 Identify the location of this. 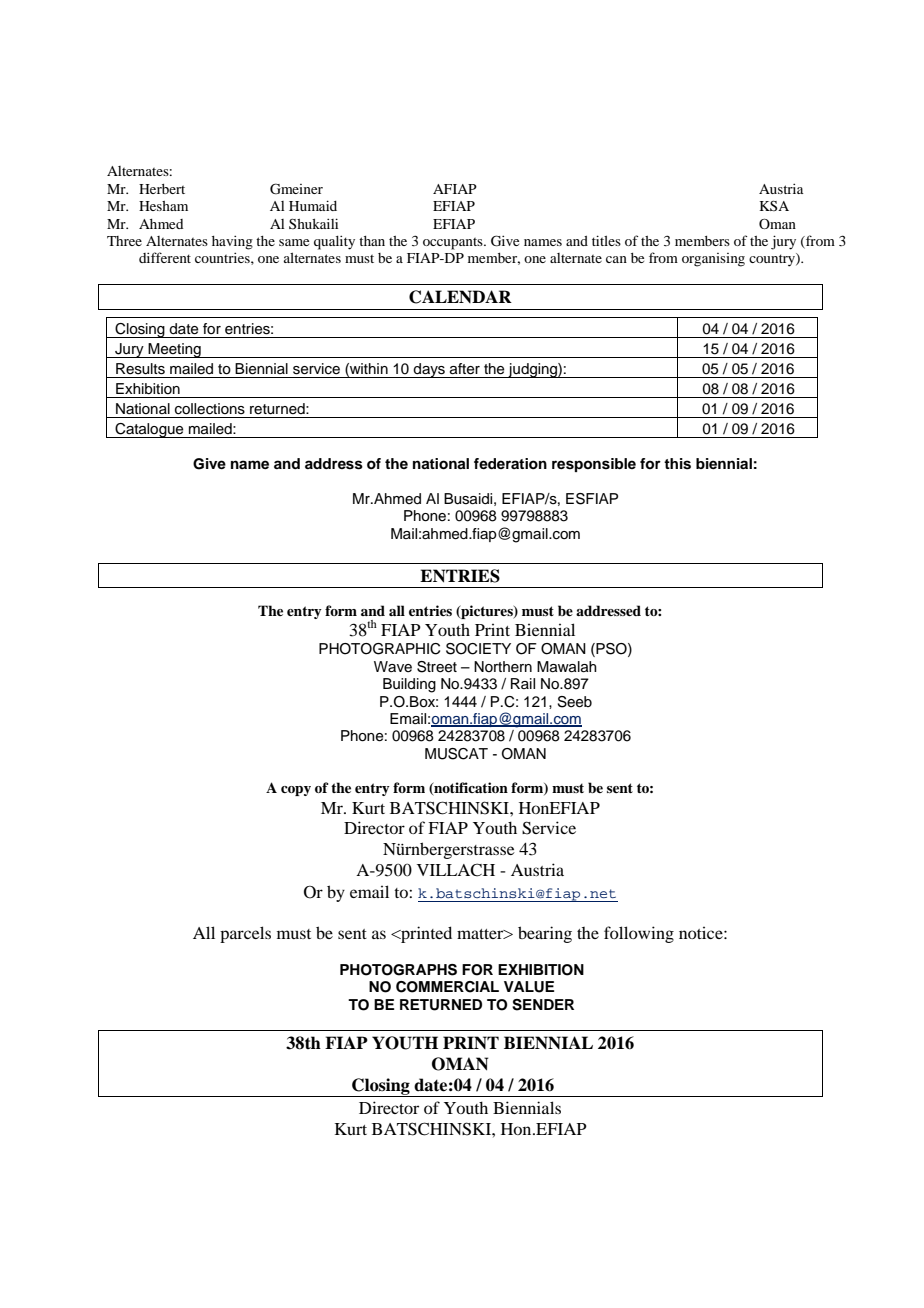
(677, 464).
